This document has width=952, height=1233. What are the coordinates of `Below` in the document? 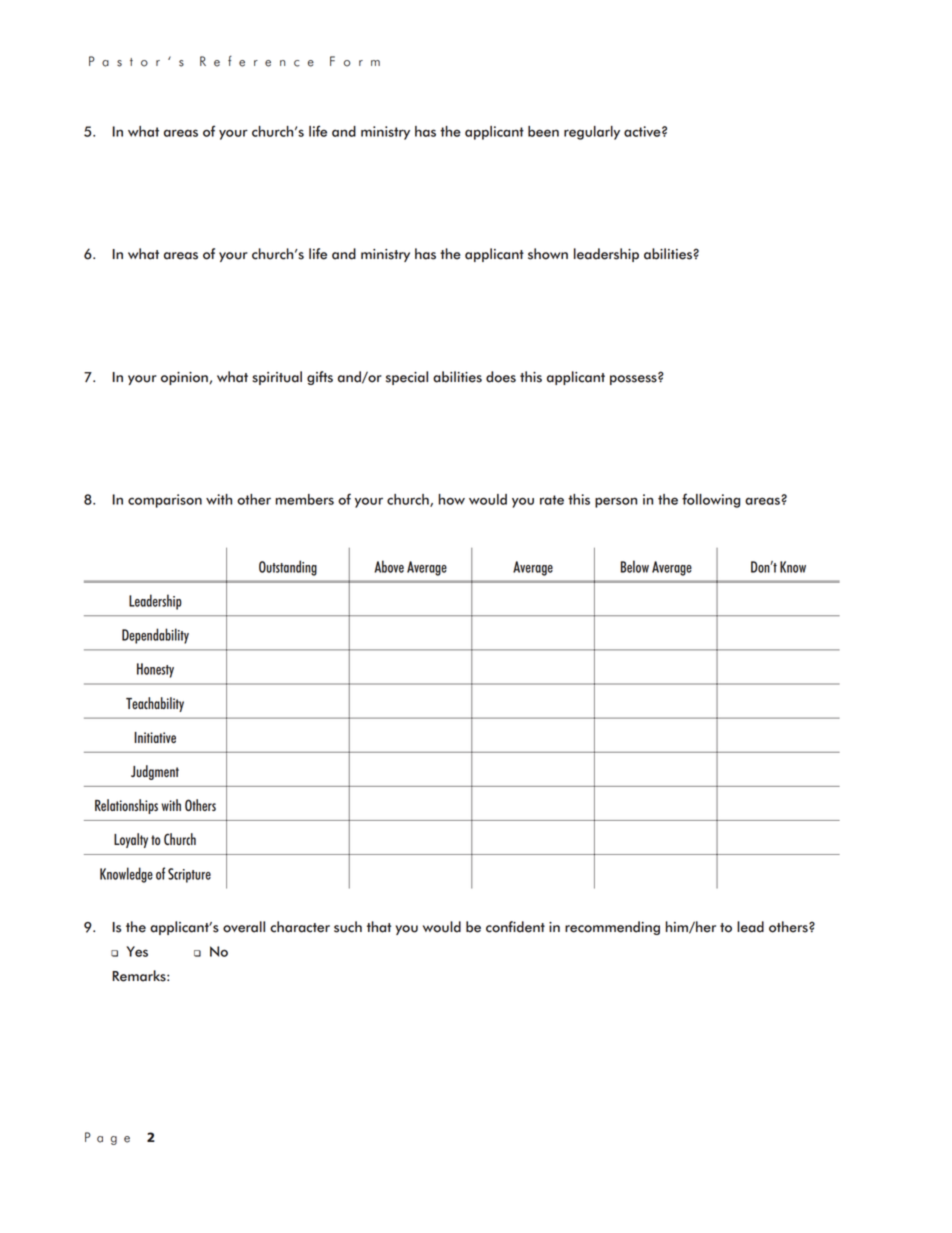 It's located at (635, 566).
